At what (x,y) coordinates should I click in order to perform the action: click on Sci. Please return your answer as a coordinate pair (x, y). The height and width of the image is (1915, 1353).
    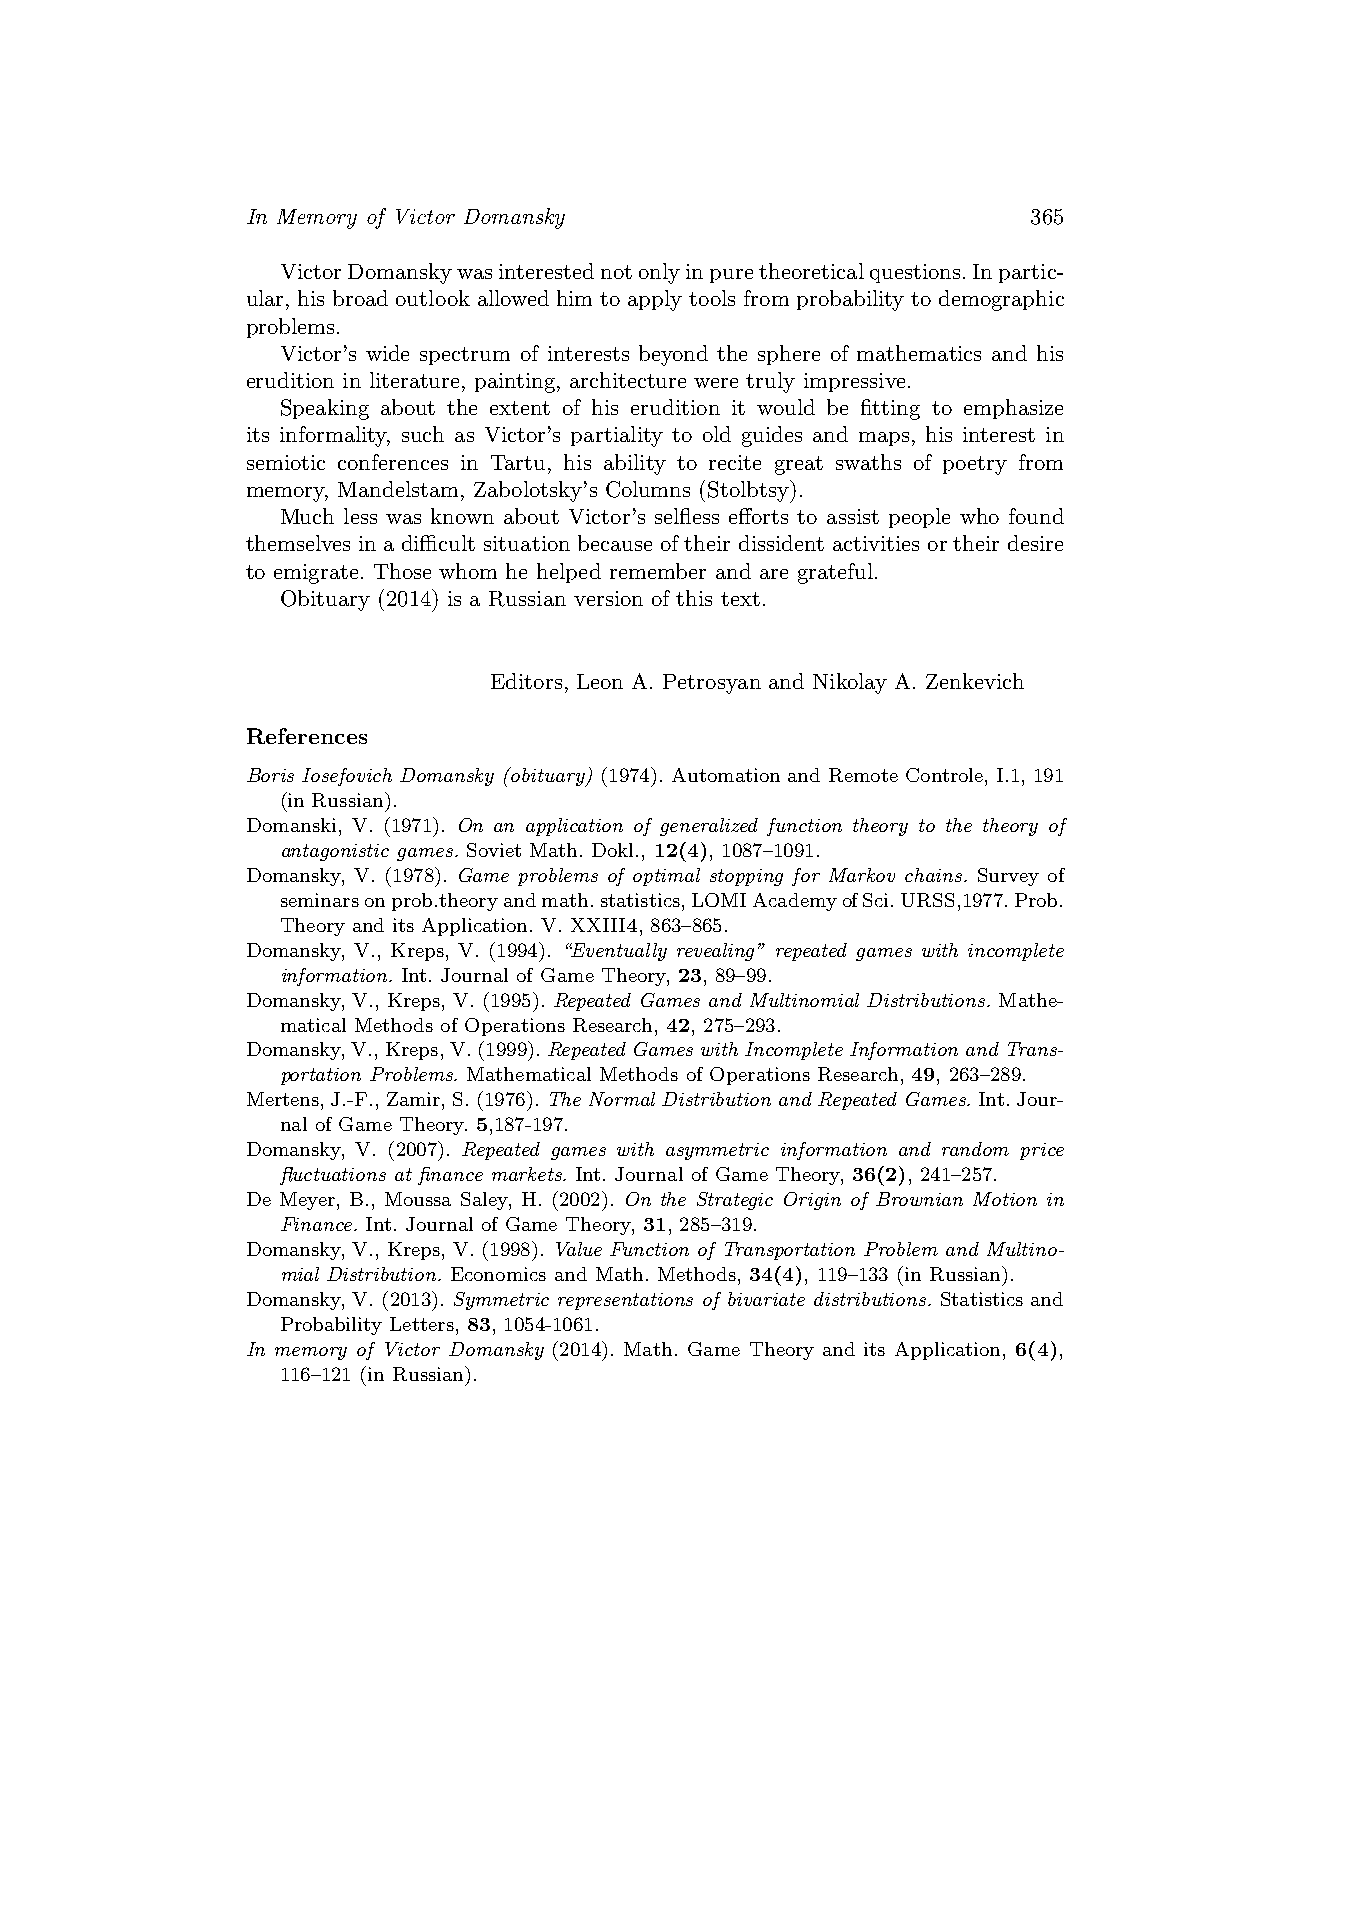
    Looking at the image, I should click on (877, 900).
